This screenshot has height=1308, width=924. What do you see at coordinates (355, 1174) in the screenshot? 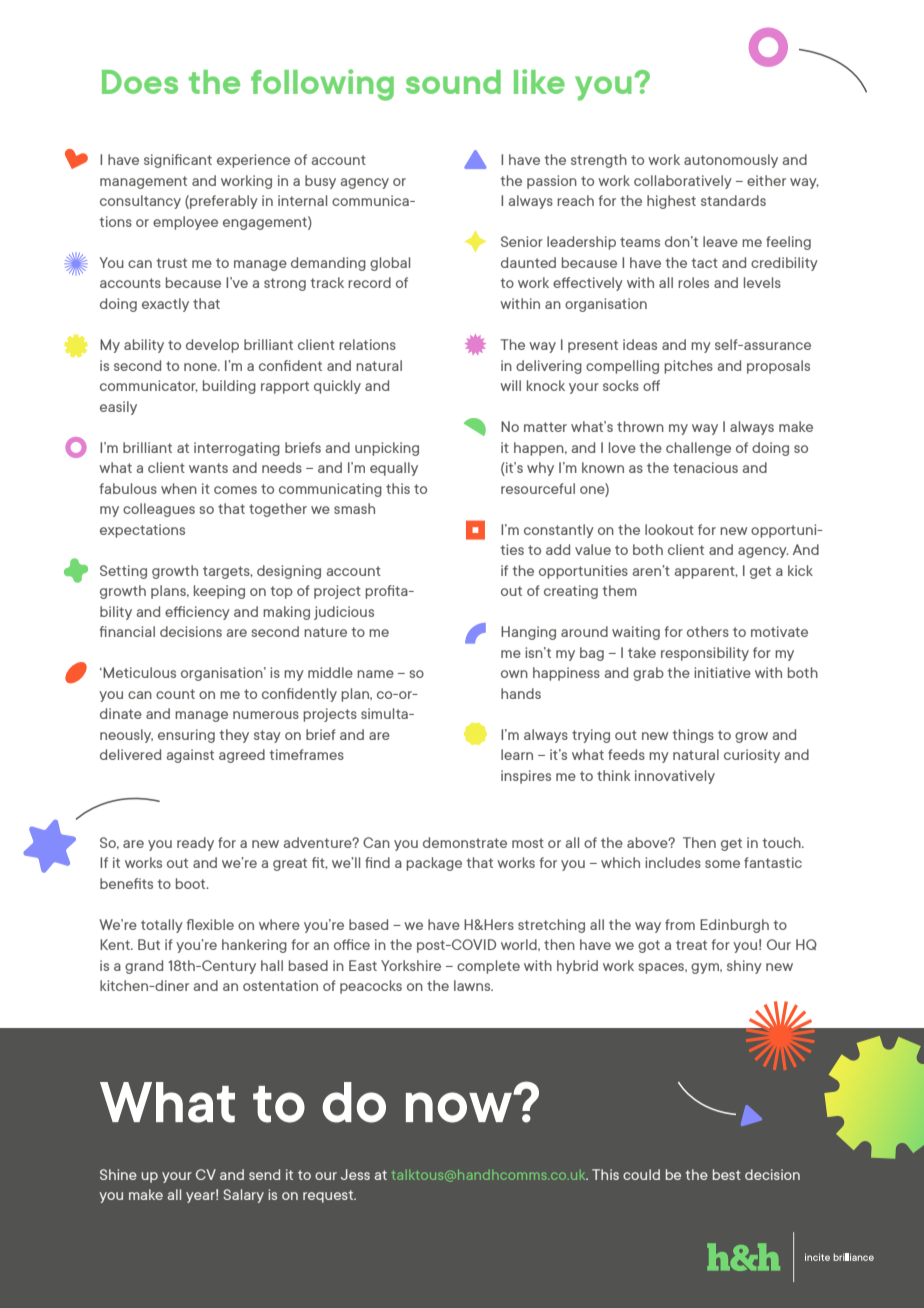
I see `Jess` at bounding box center [355, 1174].
